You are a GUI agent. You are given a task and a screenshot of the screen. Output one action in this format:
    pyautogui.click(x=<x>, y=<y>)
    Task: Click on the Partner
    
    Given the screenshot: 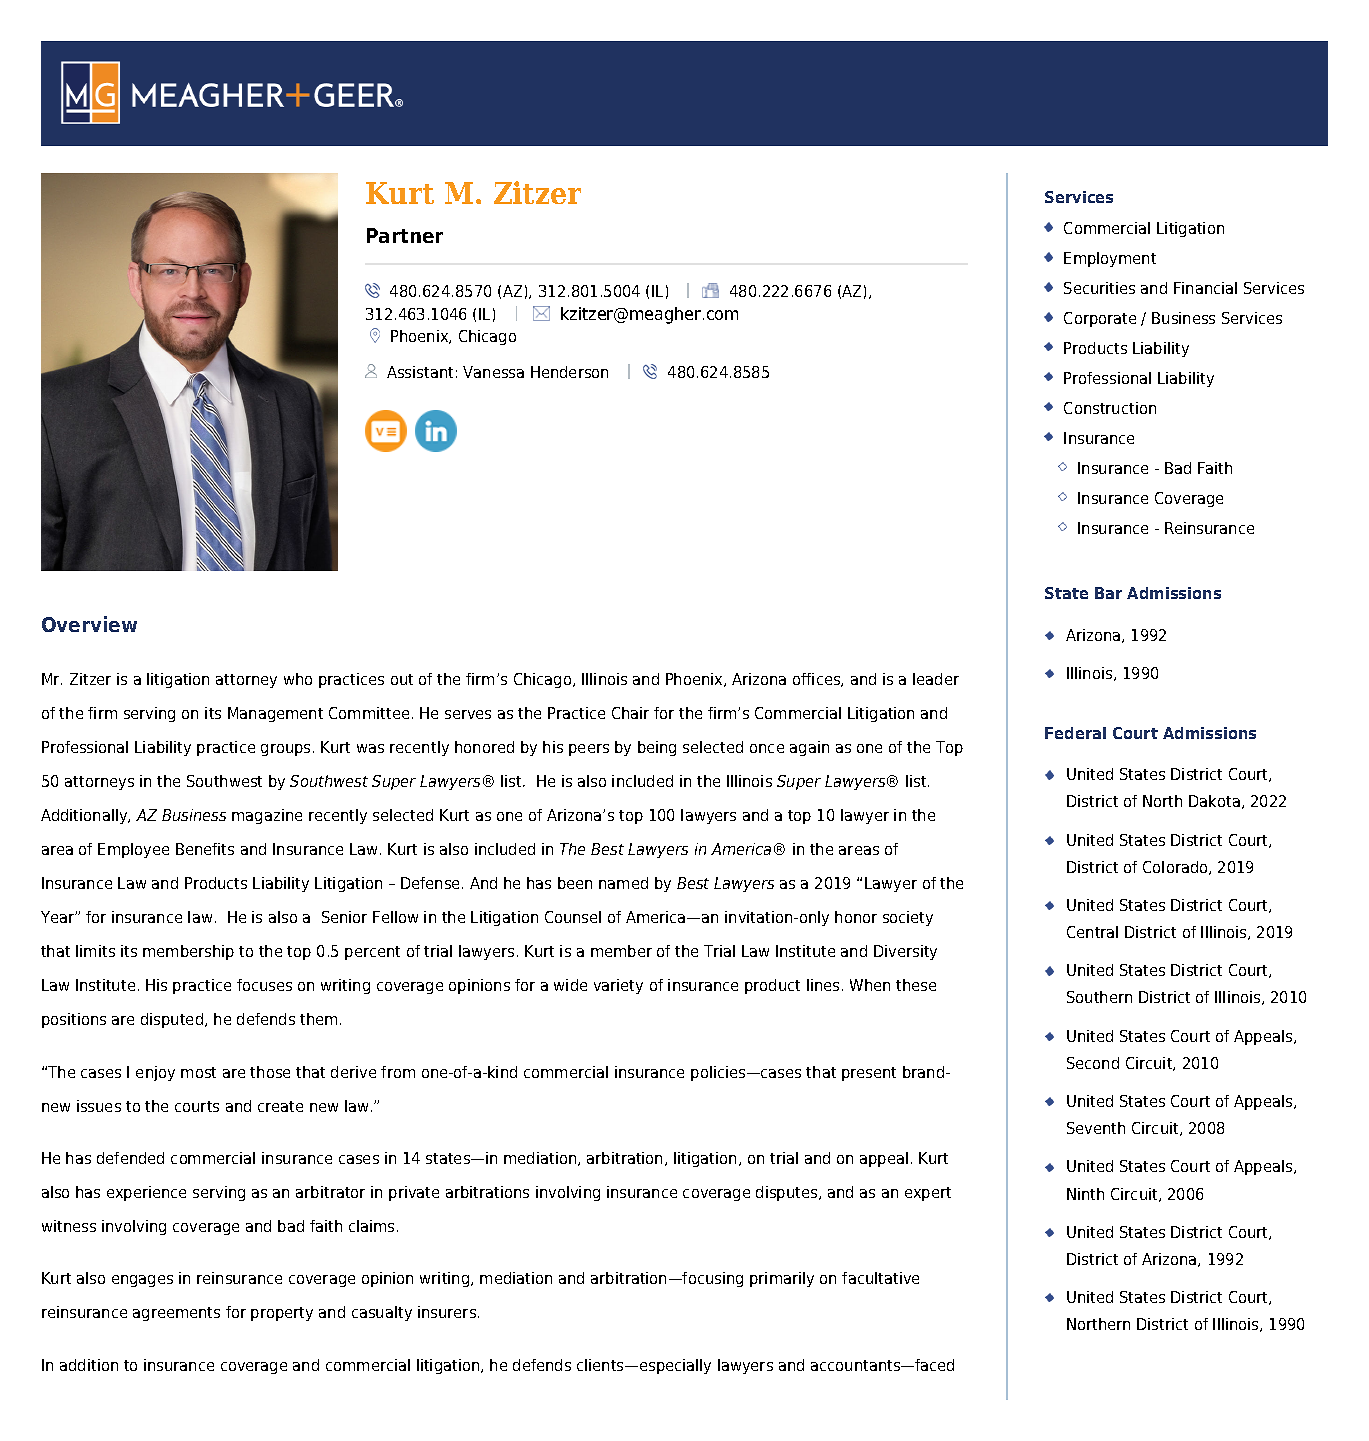 What is the action you would take?
    pyautogui.click(x=405, y=235)
